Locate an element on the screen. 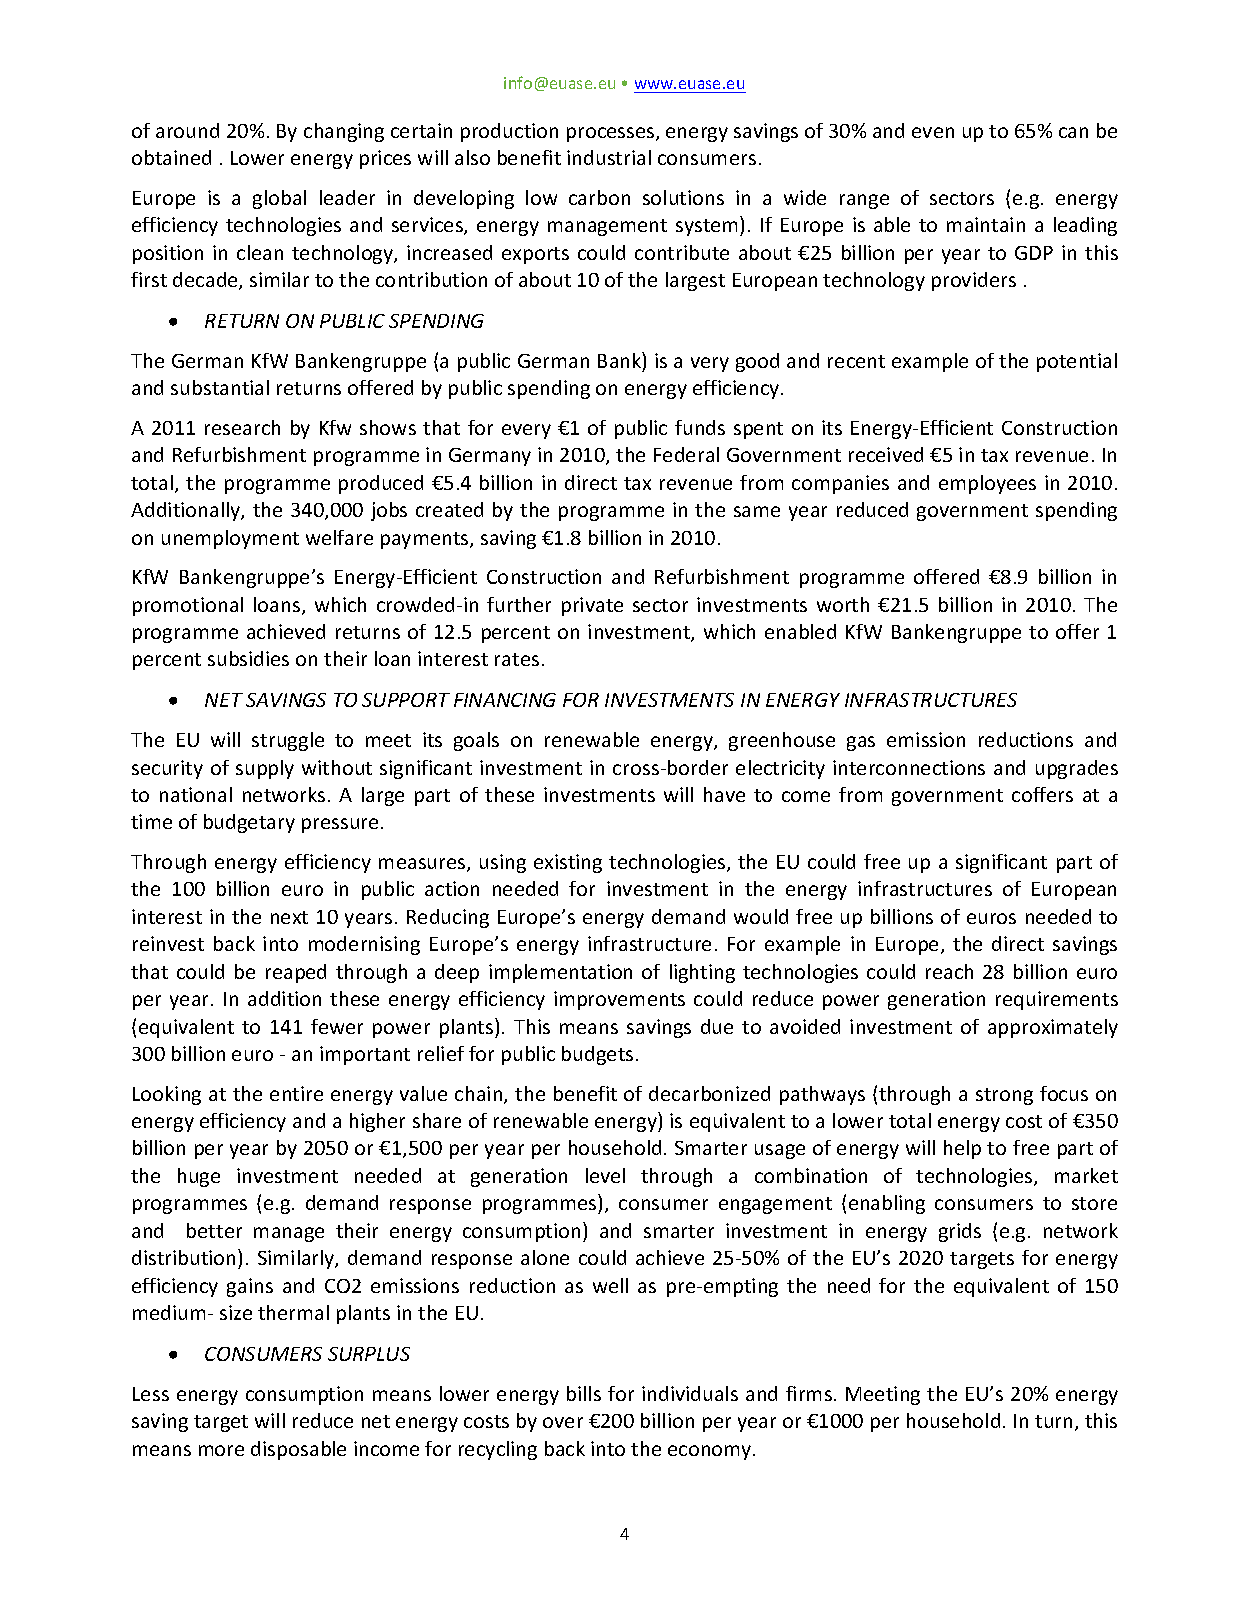  maintain is located at coordinates (986, 224).
